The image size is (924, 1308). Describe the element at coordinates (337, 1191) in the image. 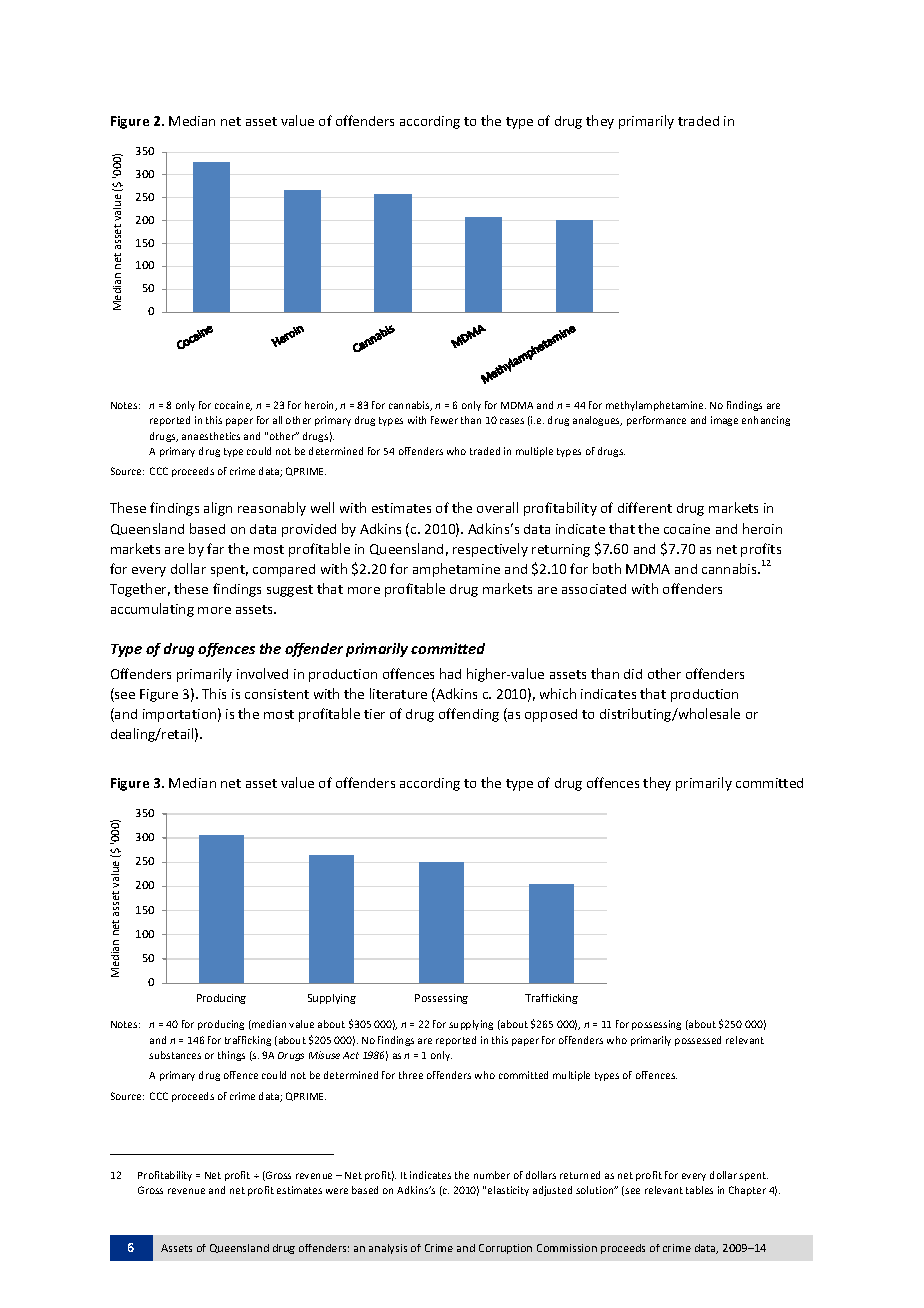

I see `were` at that location.
